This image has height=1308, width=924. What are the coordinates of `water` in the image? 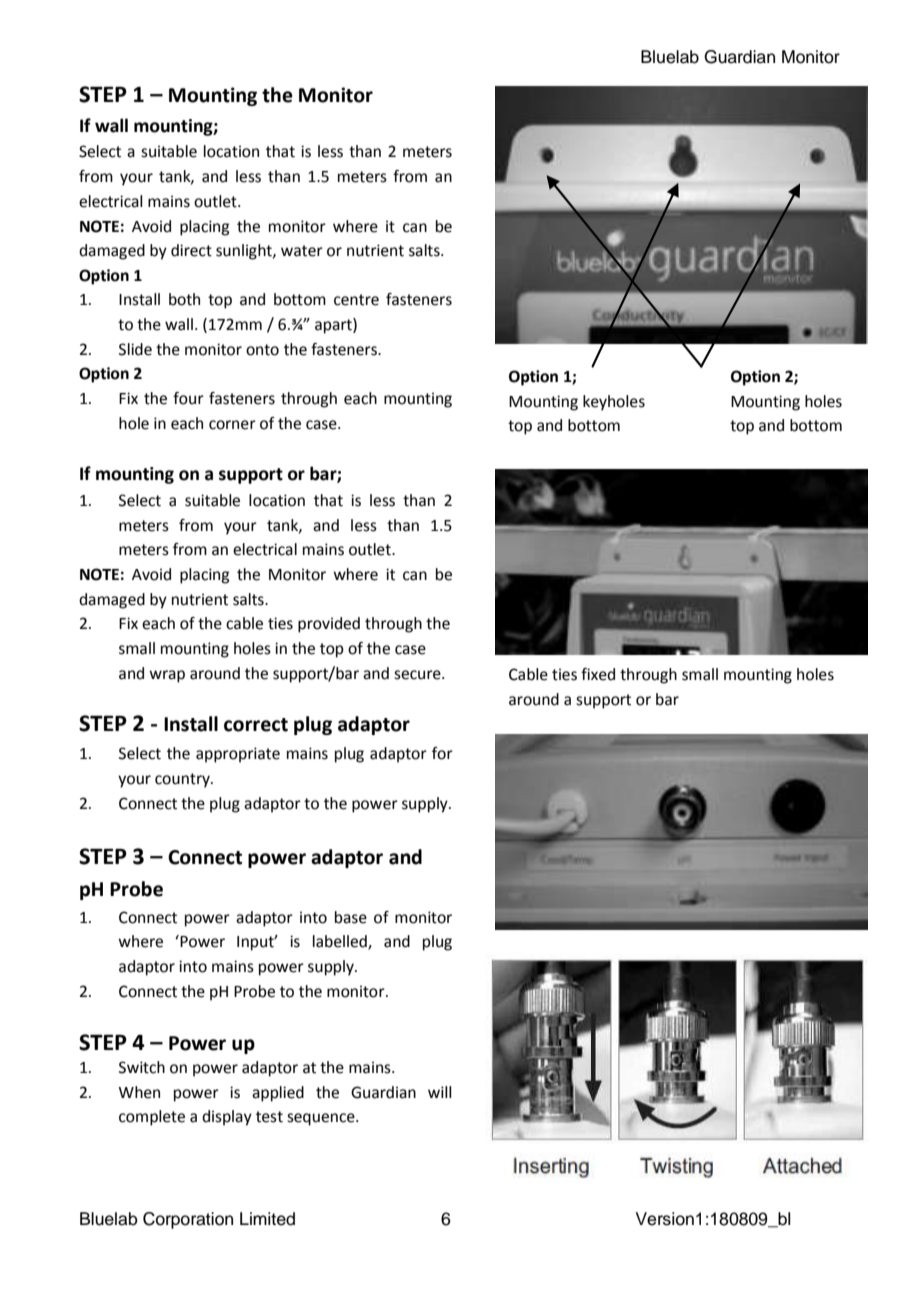 It's located at (302, 251).
